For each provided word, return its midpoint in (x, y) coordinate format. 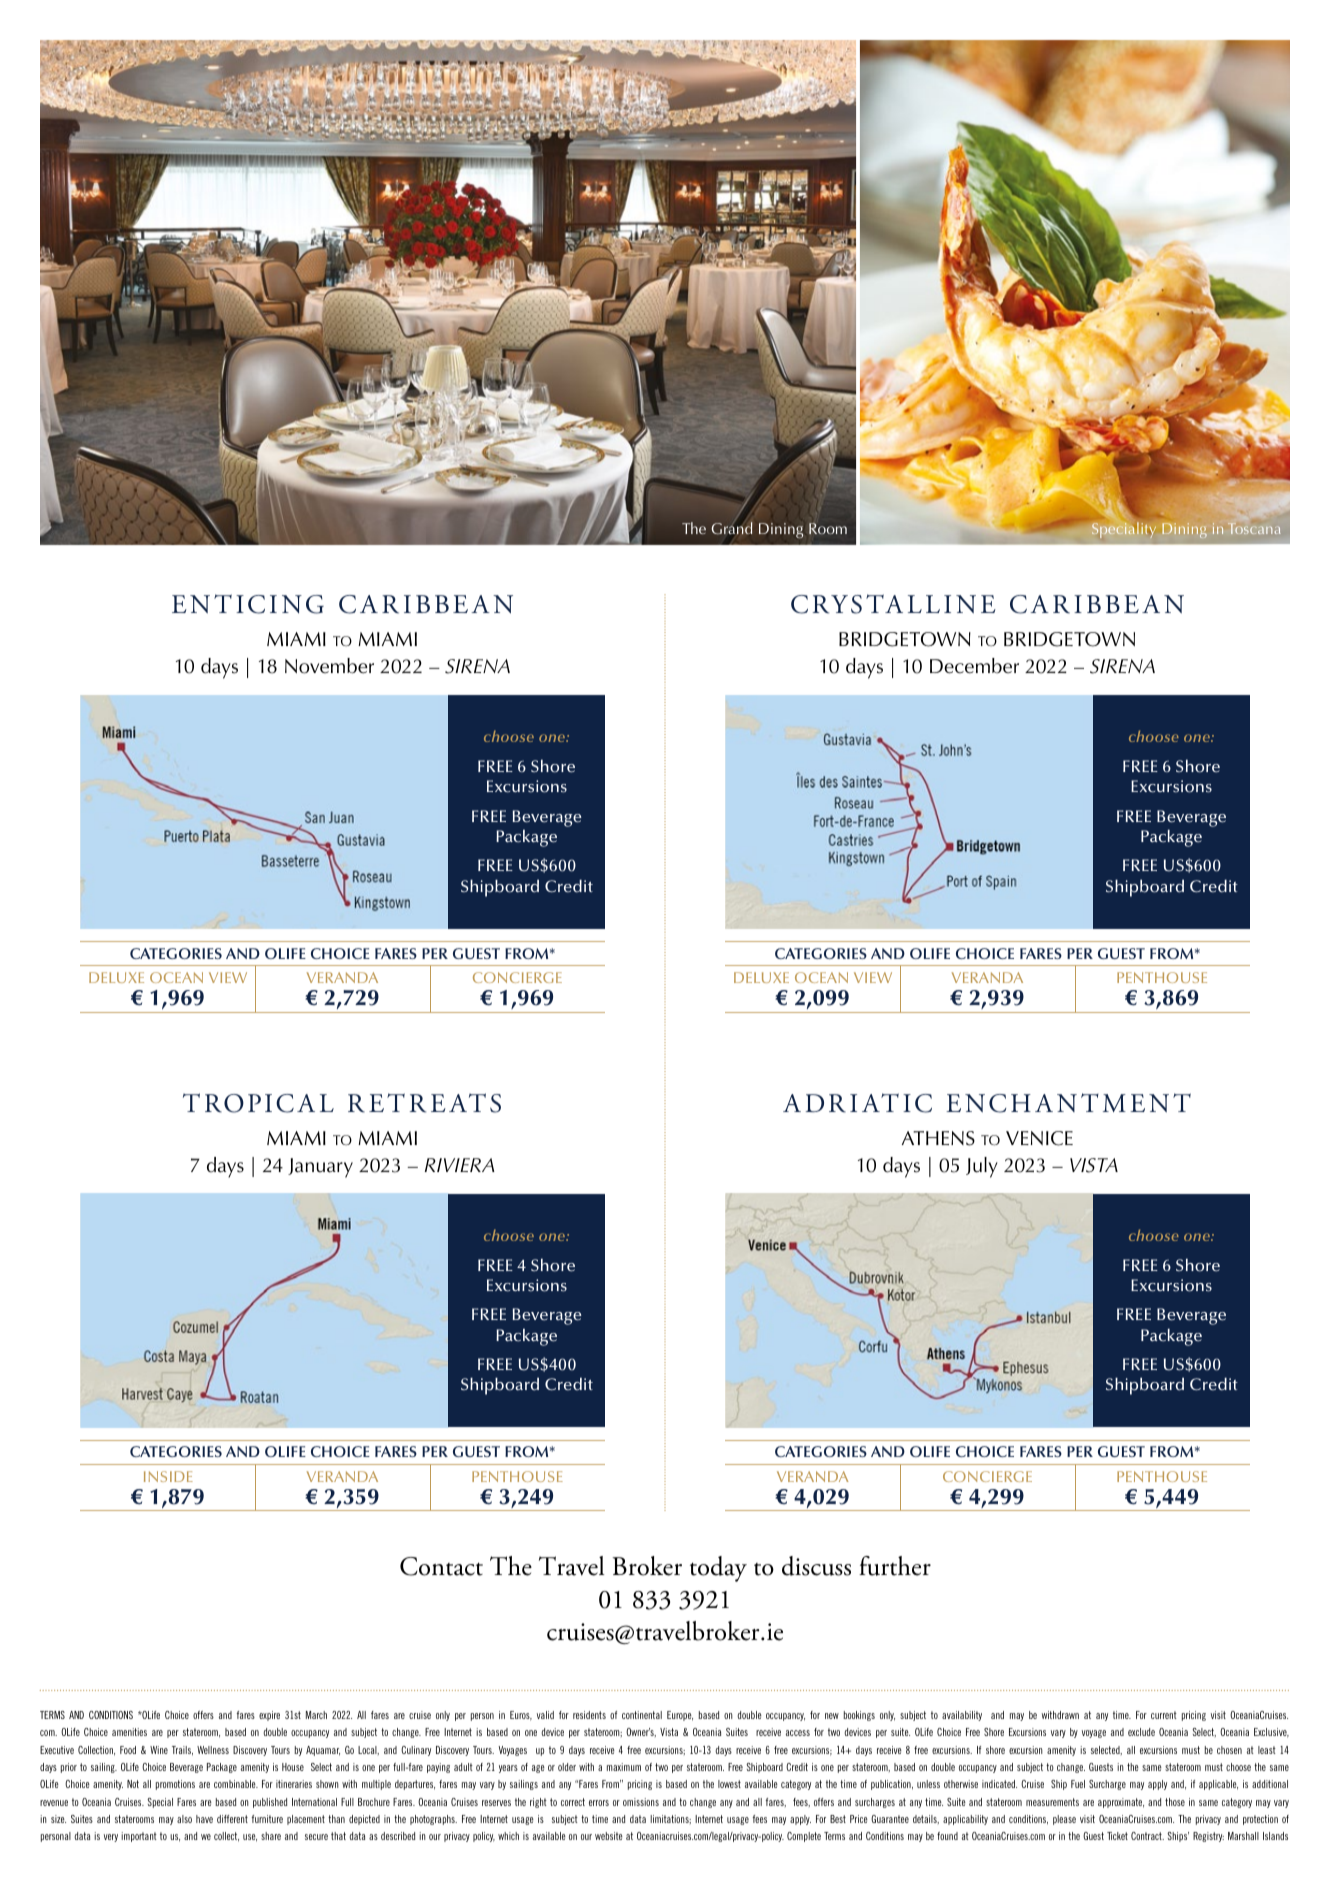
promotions (175, 1785)
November (329, 666)
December (974, 666)
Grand (732, 528)
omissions (641, 1802)
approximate (1121, 1803)
